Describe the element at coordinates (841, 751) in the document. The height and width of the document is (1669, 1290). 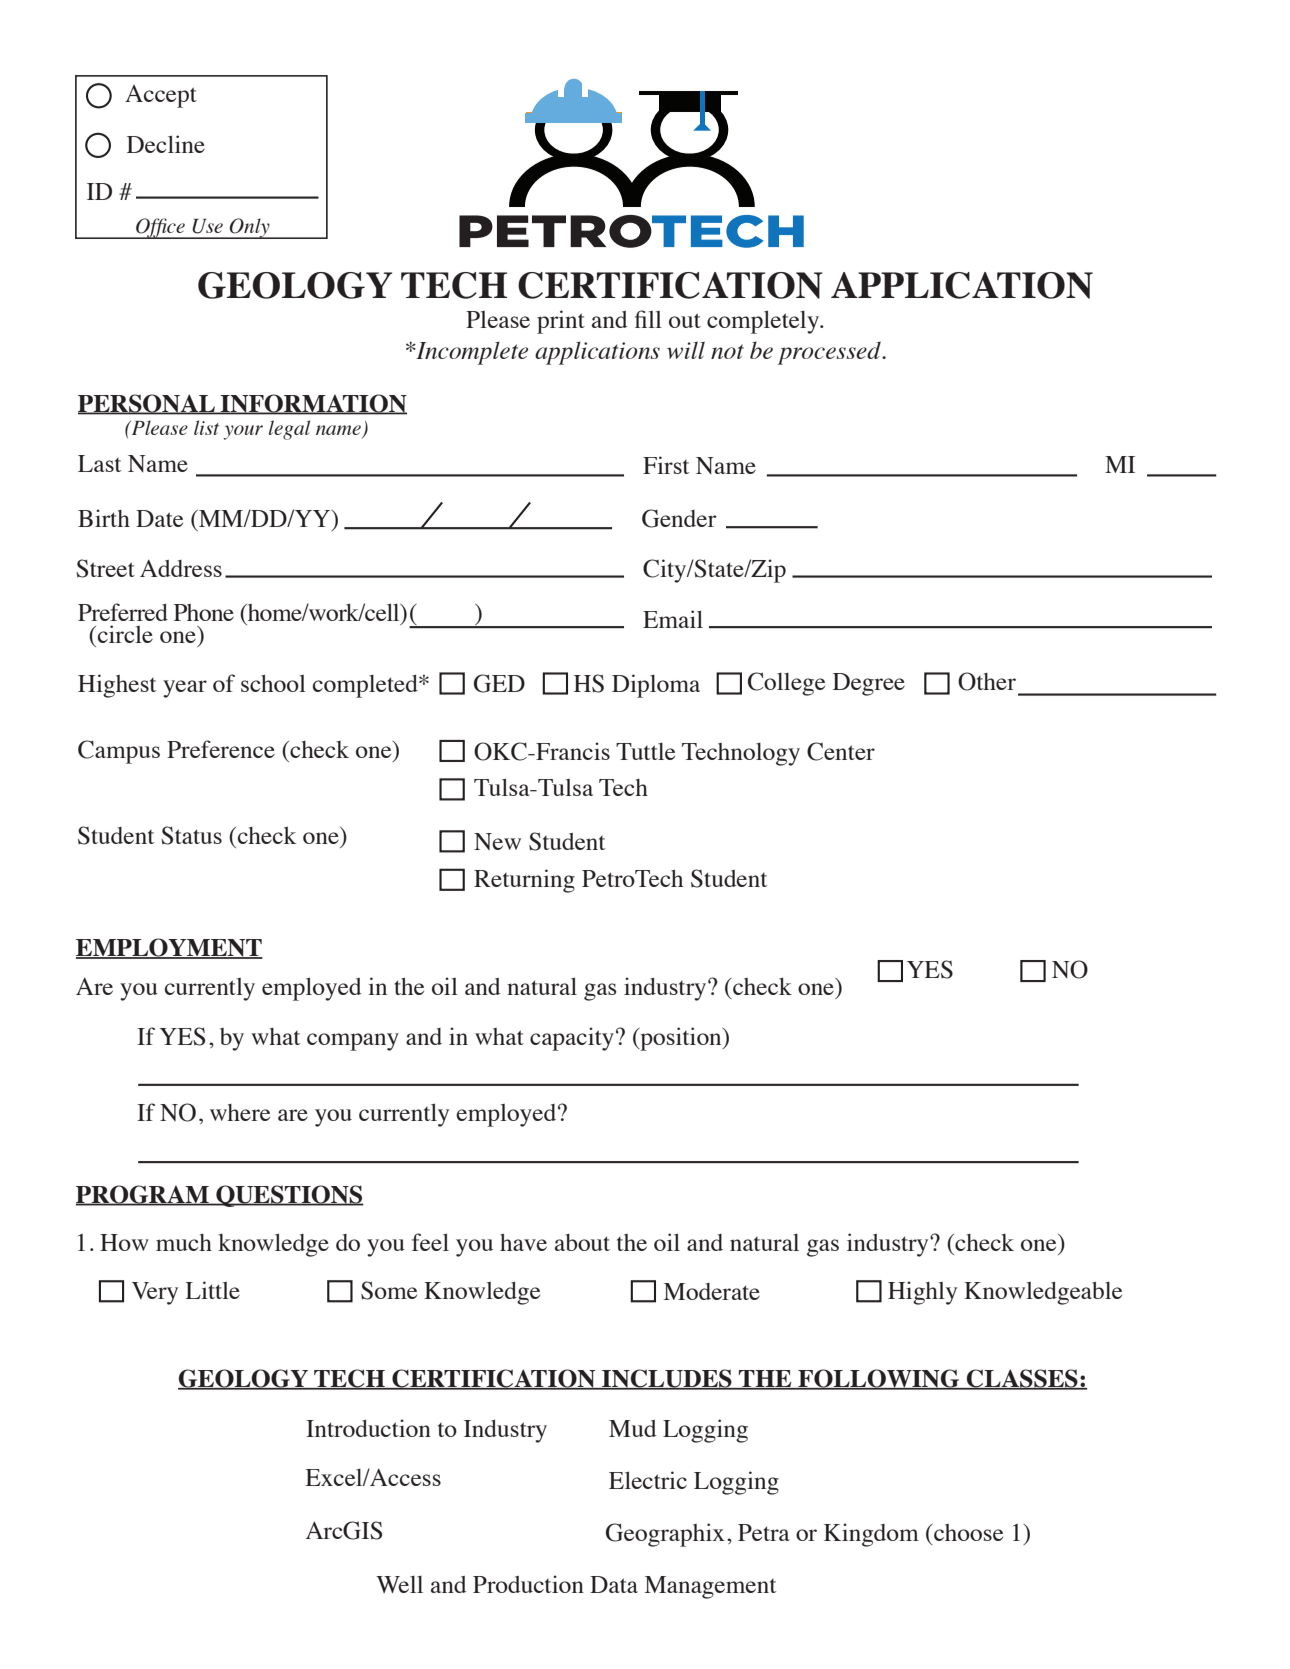
I see `Center` at that location.
